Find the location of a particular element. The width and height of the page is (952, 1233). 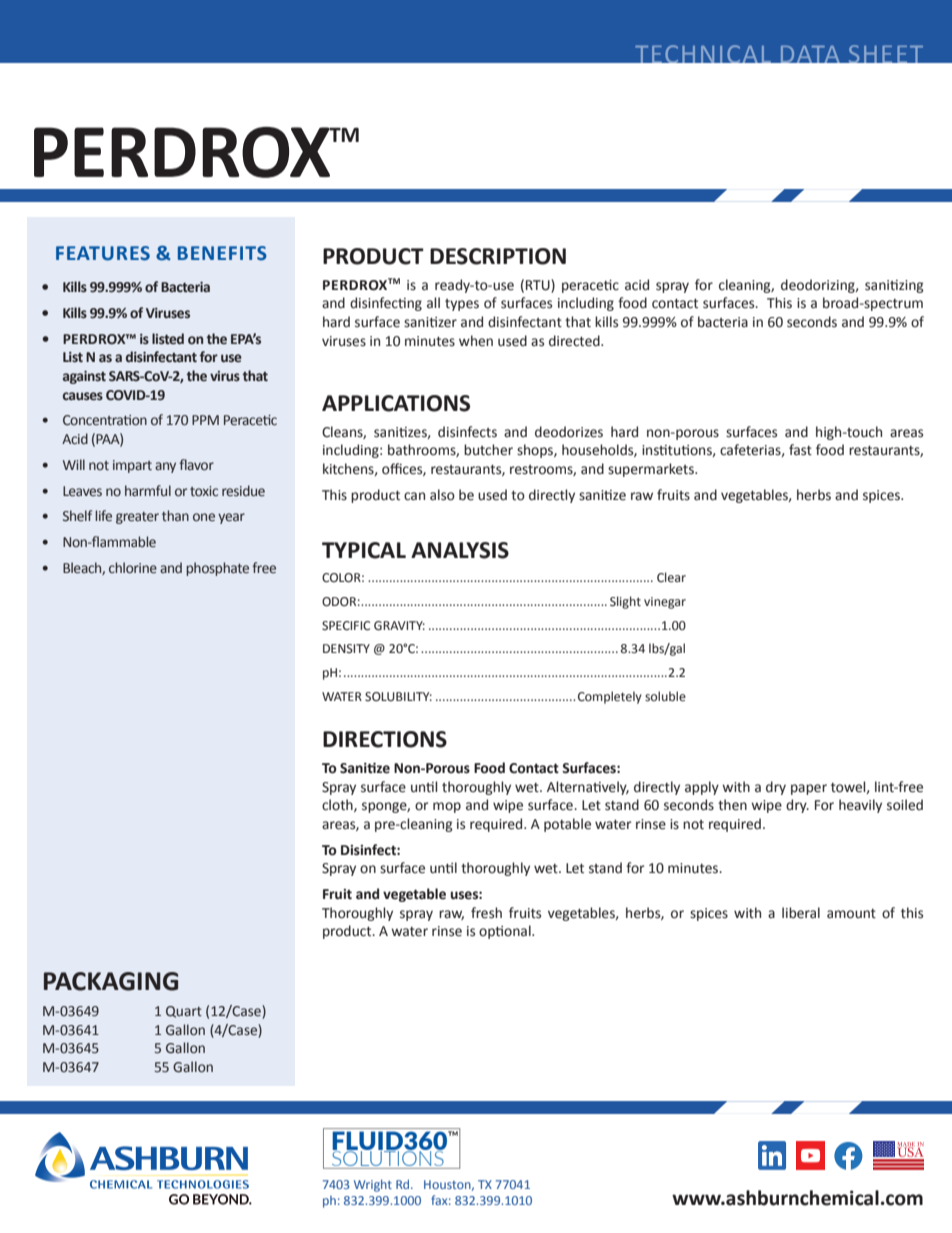

DIRECTIONS is located at coordinates (385, 739).
